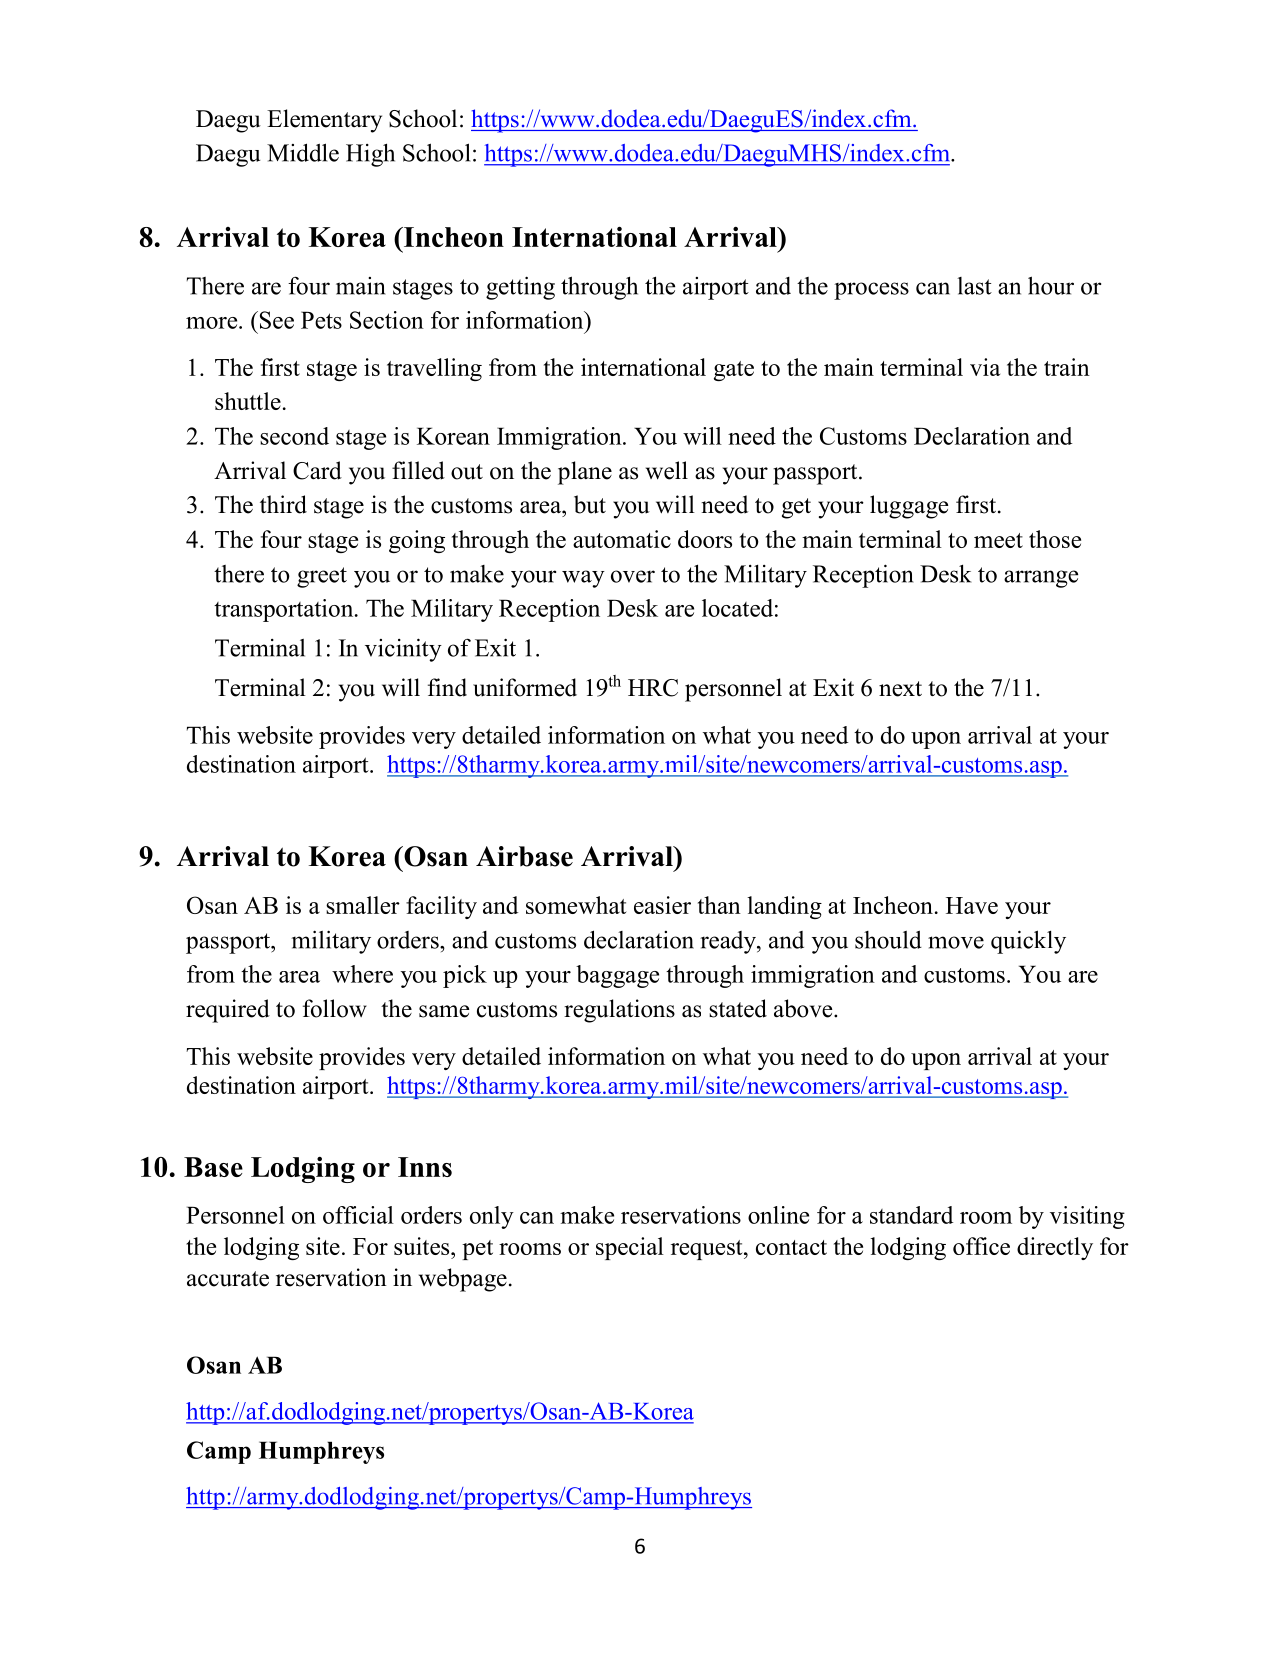 This screenshot has height=1664, width=1286. I want to click on last, so click(974, 286).
